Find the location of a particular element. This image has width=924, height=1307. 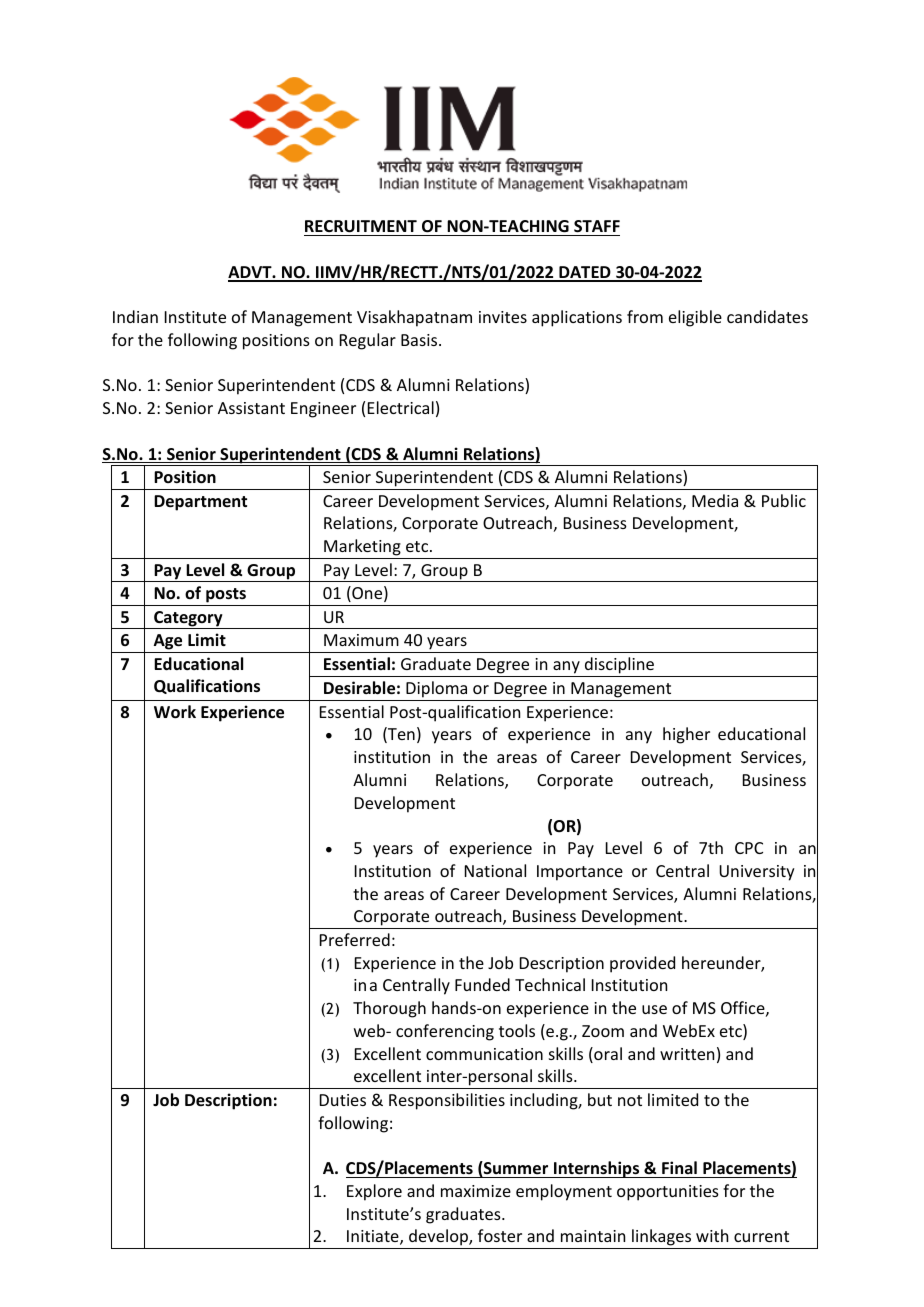

Indian is located at coordinates (135, 316).
